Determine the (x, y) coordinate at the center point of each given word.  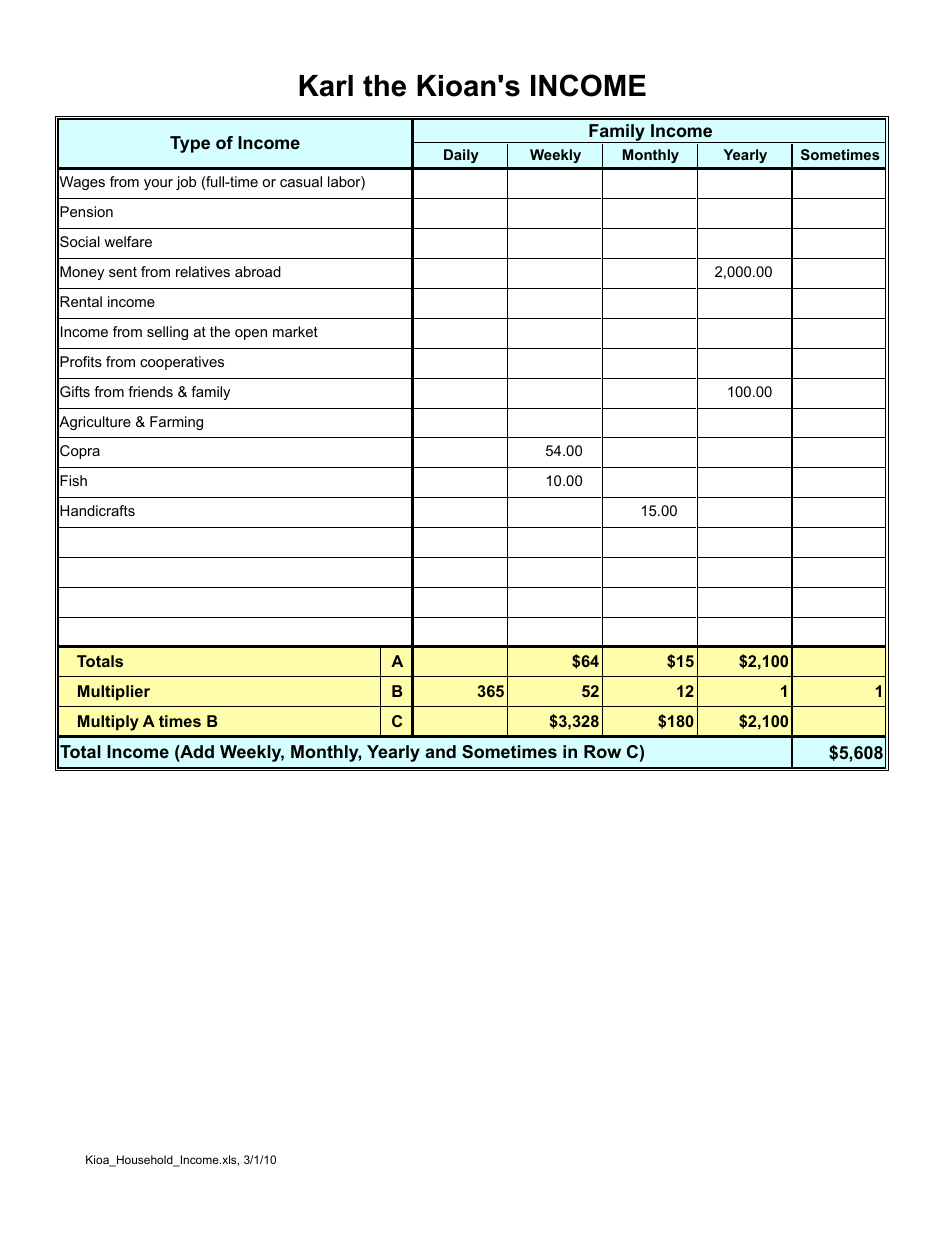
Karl (326, 86)
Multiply (108, 723)
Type (190, 144)
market (295, 331)
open (251, 334)
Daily (461, 156)
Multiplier (114, 693)
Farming (176, 423)
